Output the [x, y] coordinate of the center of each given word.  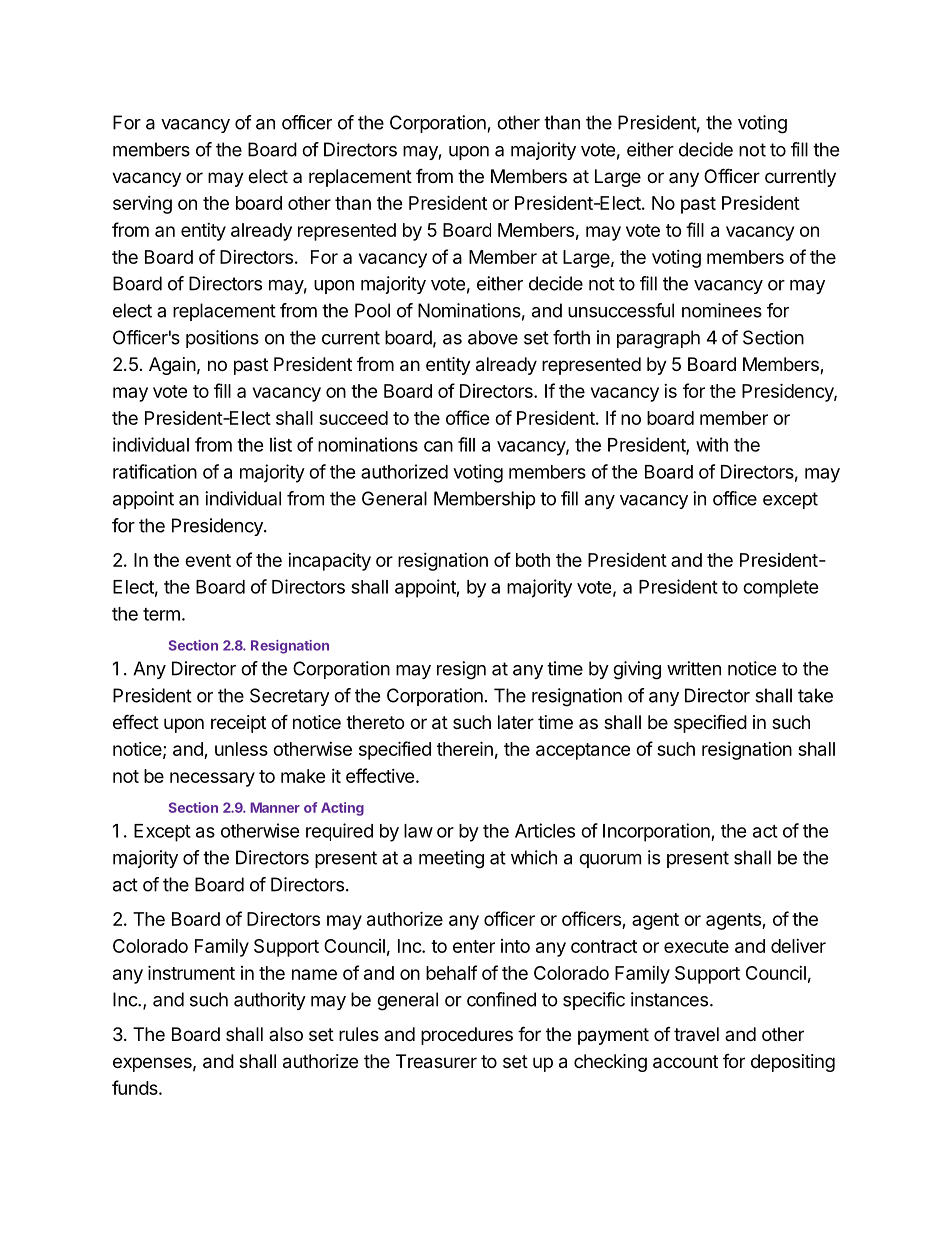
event [208, 560]
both [533, 560]
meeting [451, 859]
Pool [372, 310]
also [286, 1034]
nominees [722, 310]
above [493, 337]
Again [172, 366]
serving [142, 205]
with [712, 444]
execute [696, 946]
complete [781, 589]
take [815, 695]
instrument [191, 972]
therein [465, 748]
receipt [238, 724]
